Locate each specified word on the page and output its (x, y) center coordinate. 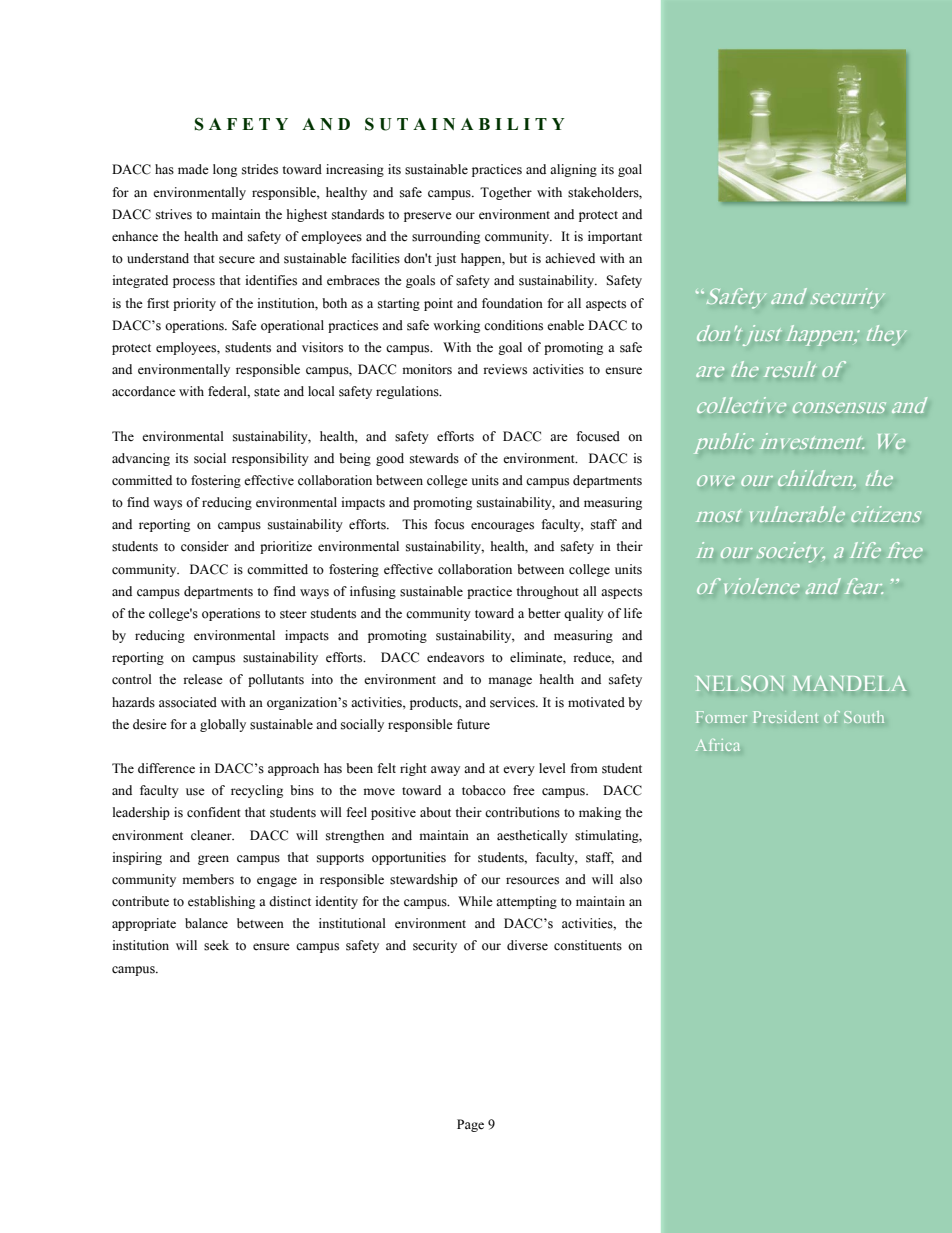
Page (470, 1125)
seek (216, 945)
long (225, 170)
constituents (588, 945)
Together (506, 193)
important (615, 237)
